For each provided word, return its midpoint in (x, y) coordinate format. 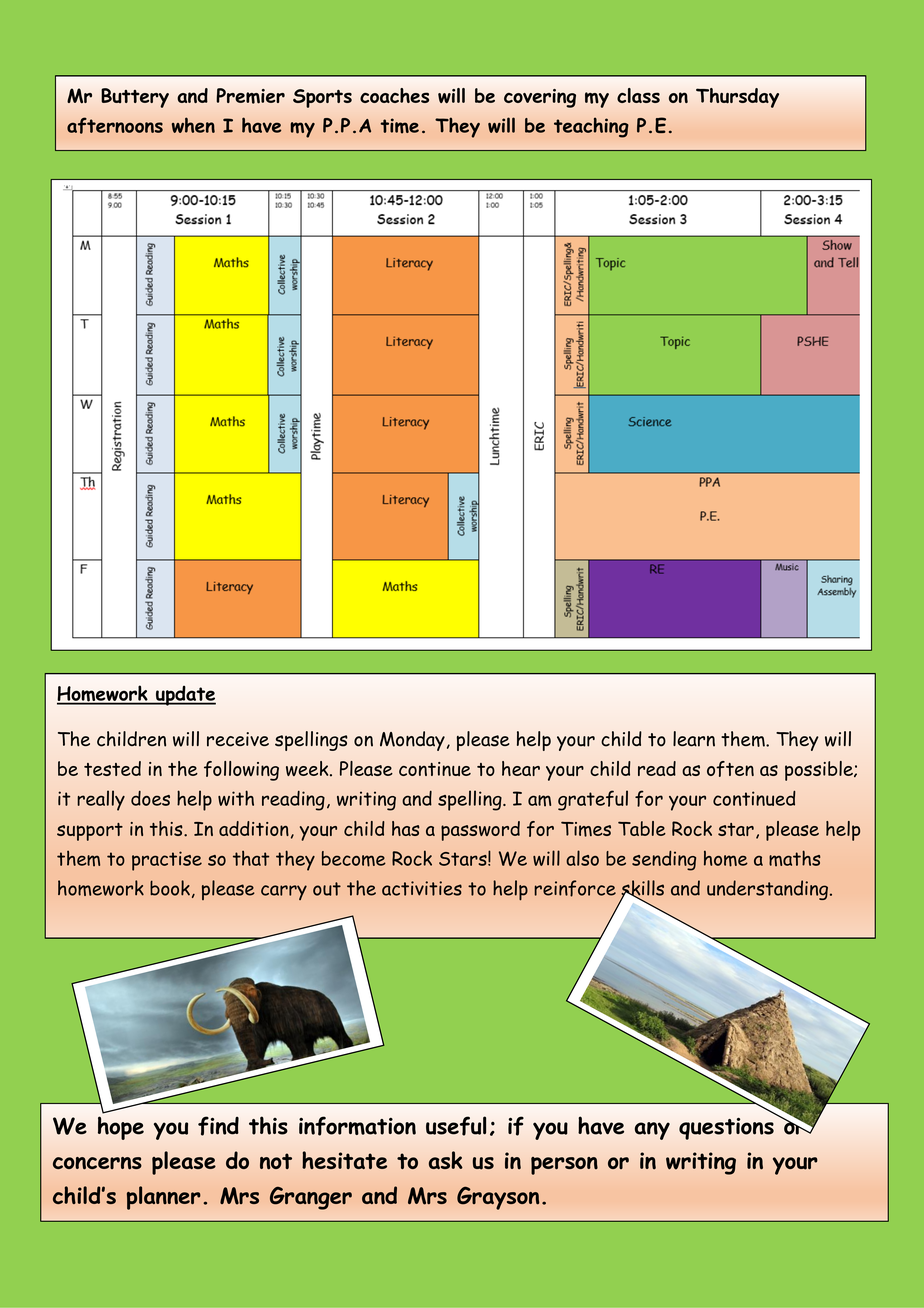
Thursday (737, 98)
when (193, 125)
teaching (591, 127)
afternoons (115, 125)
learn (694, 739)
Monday (412, 741)
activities (422, 888)
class (638, 95)
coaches (394, 95)
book (170, 888)
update (185, 696)
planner (164, 1198)
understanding (767, 890)
